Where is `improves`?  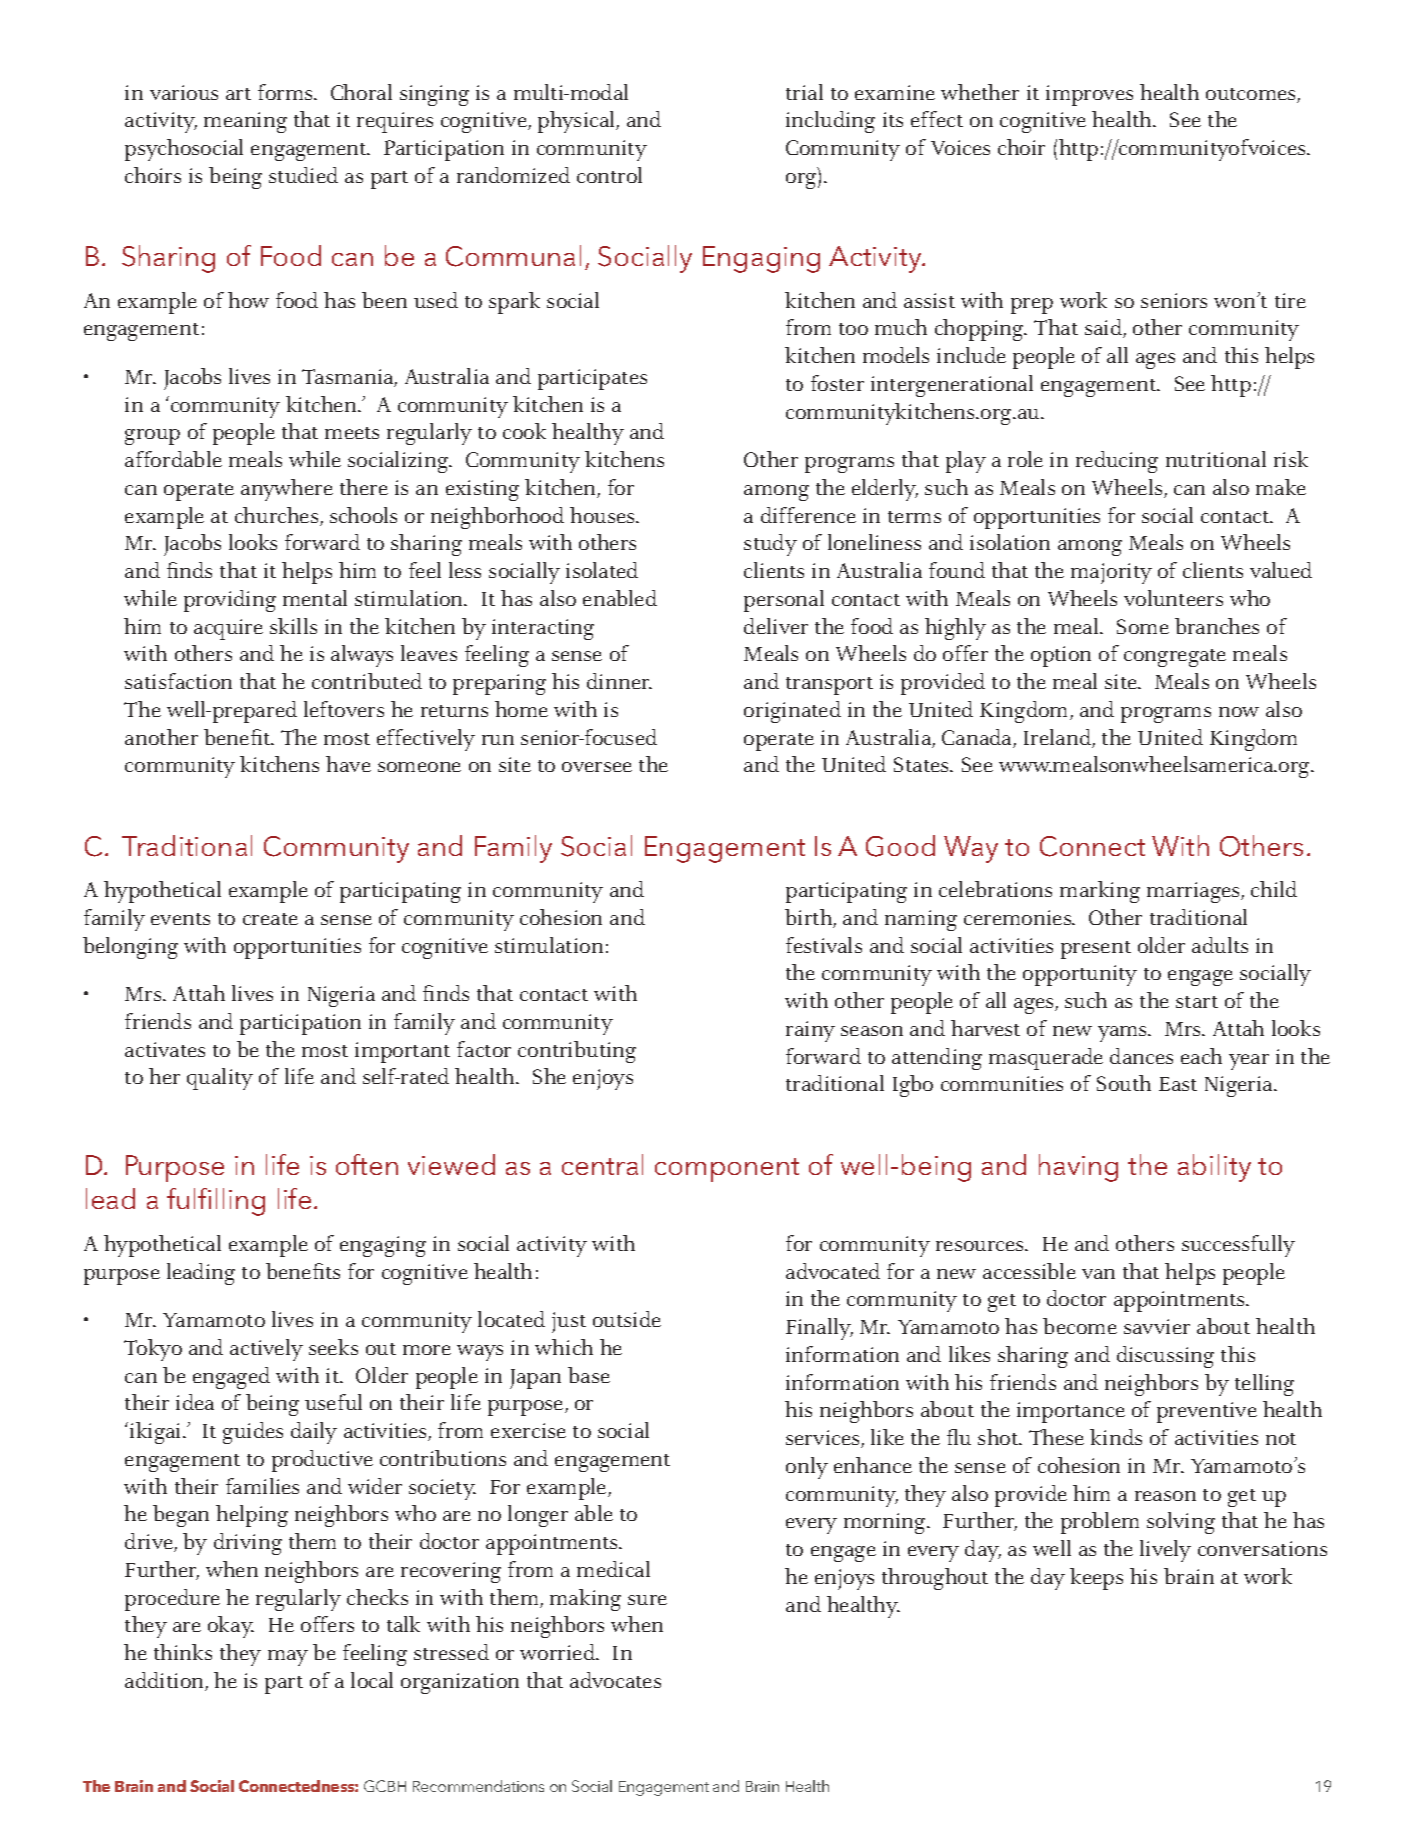 improves is located at coordinates (1089, 95).
